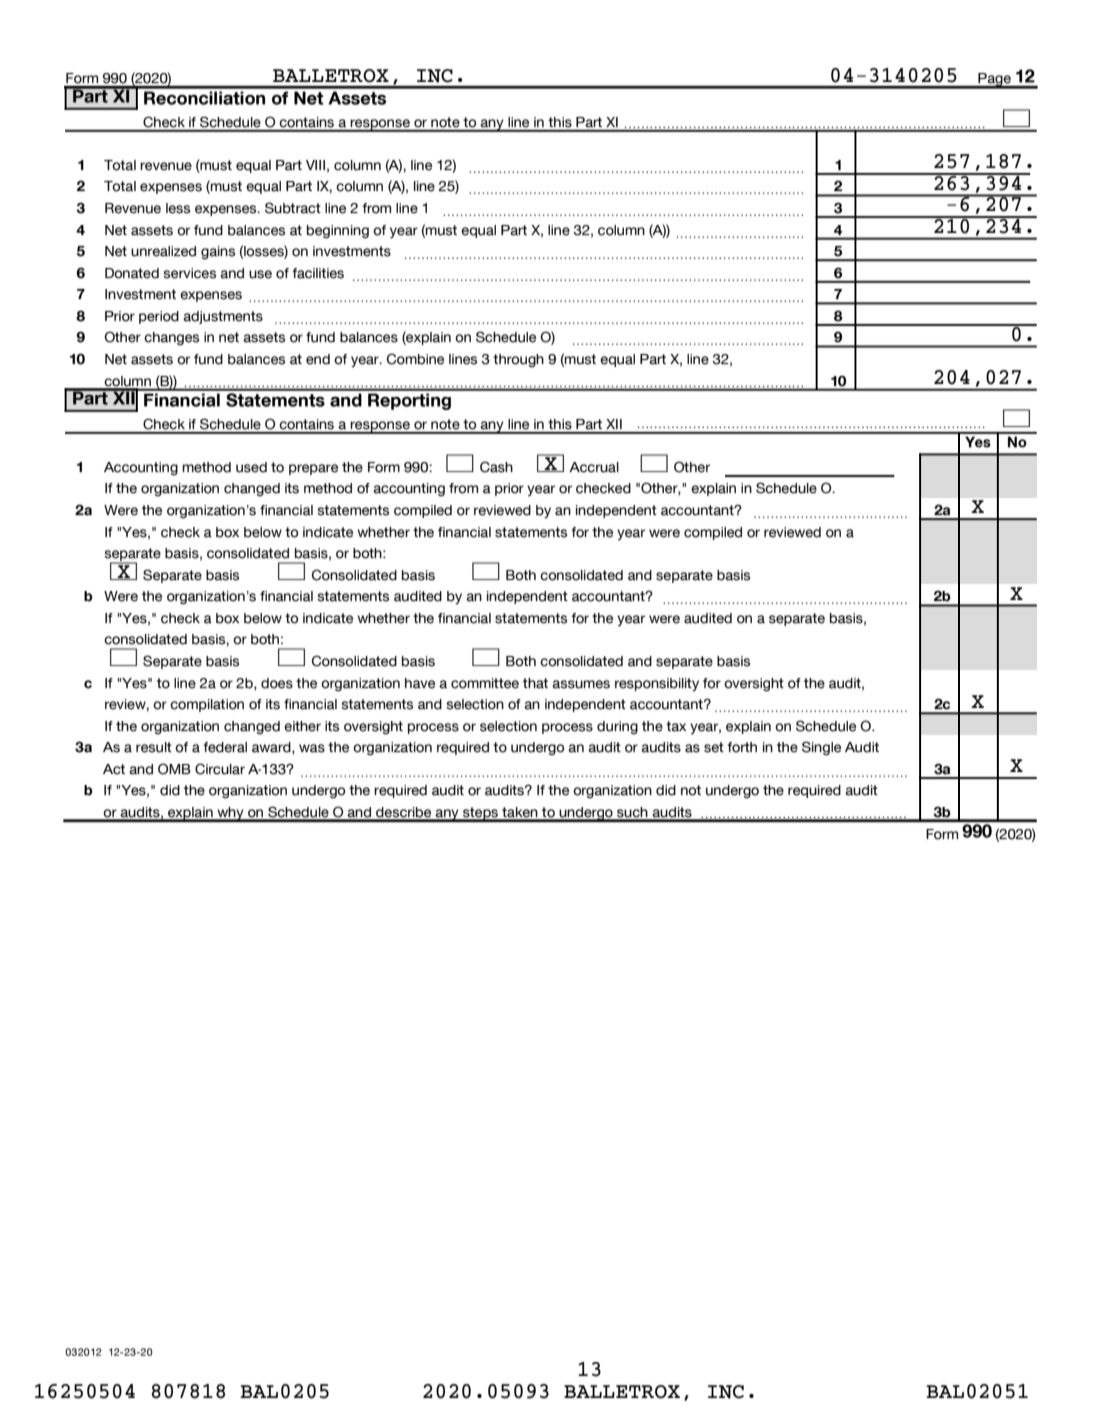 This document has width=1100, height=1424. What do you see at coordinates (223, 317) in the document?
I see `adjustments` at bounding box center [223, 317].
